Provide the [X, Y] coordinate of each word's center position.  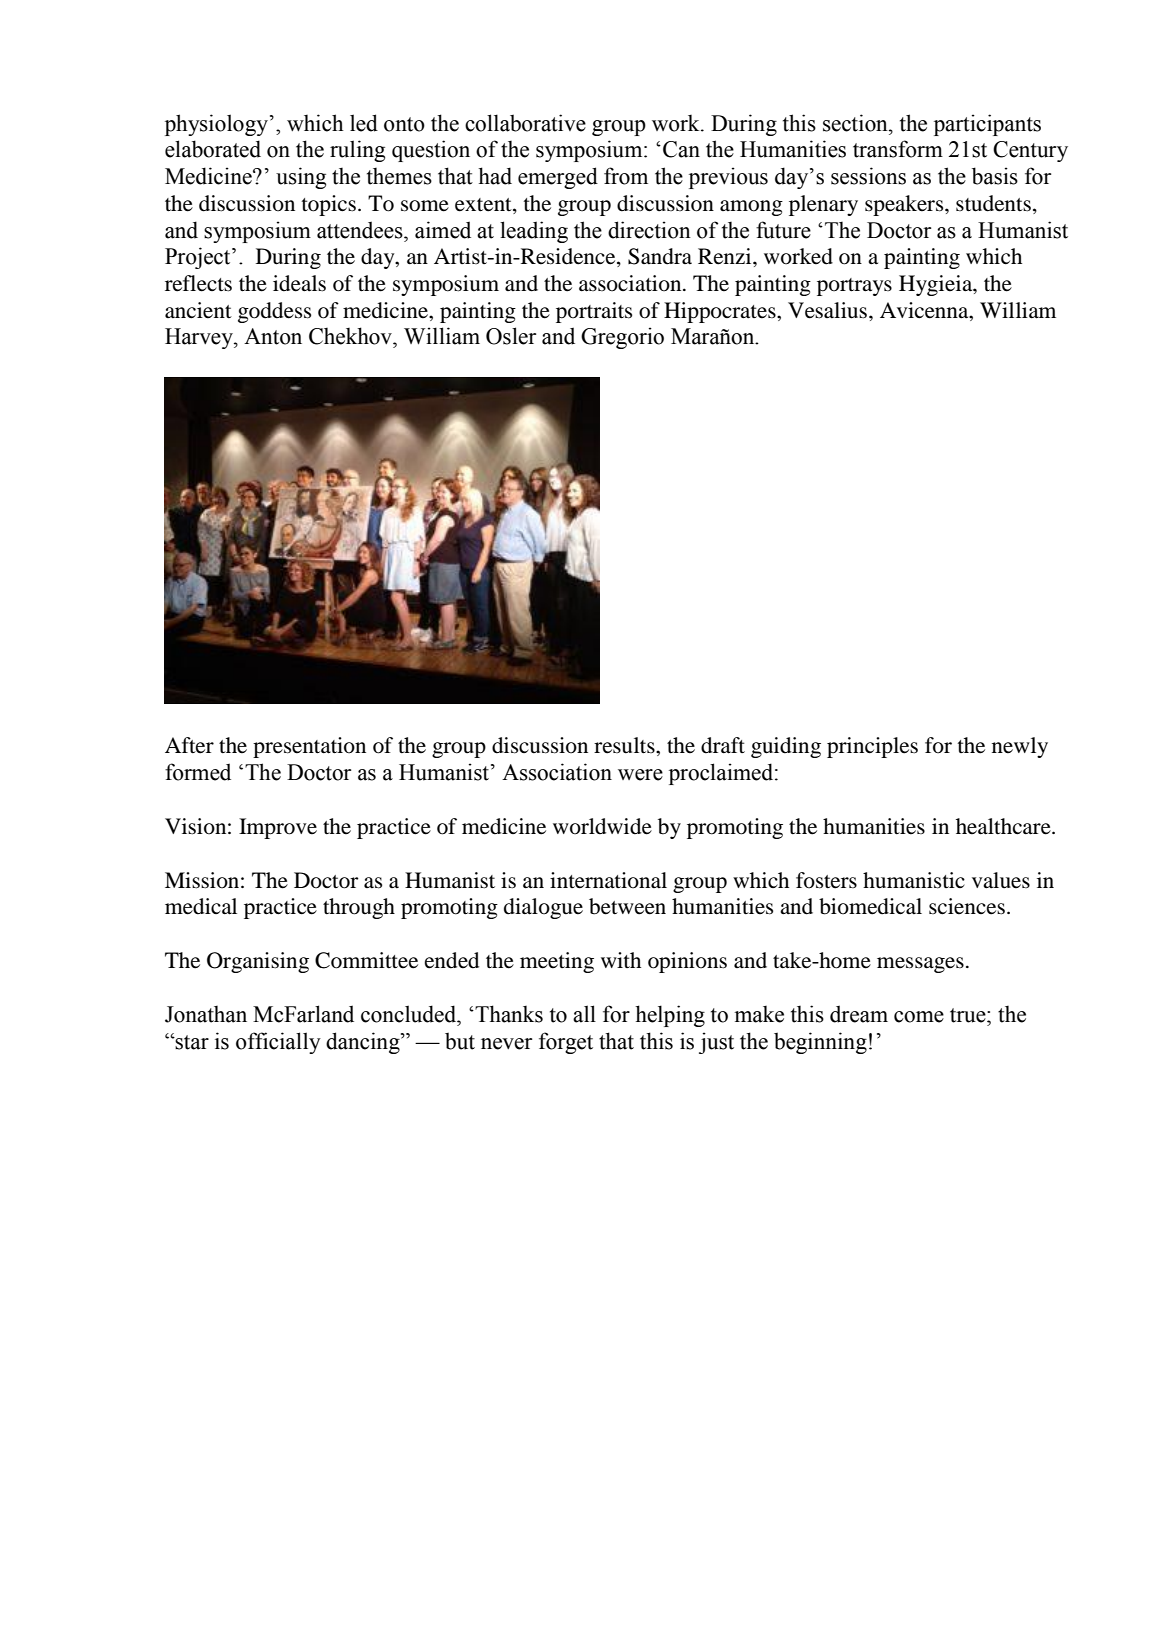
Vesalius [827, 310]
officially [278, 1043]
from [626, 176]
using [301, 178]
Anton [273, 336]
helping [670, 1016]
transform [898, 149]
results [625, 745]
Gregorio [622, 338]
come [919, 1017]
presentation [309, 747]
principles [872, 747]
